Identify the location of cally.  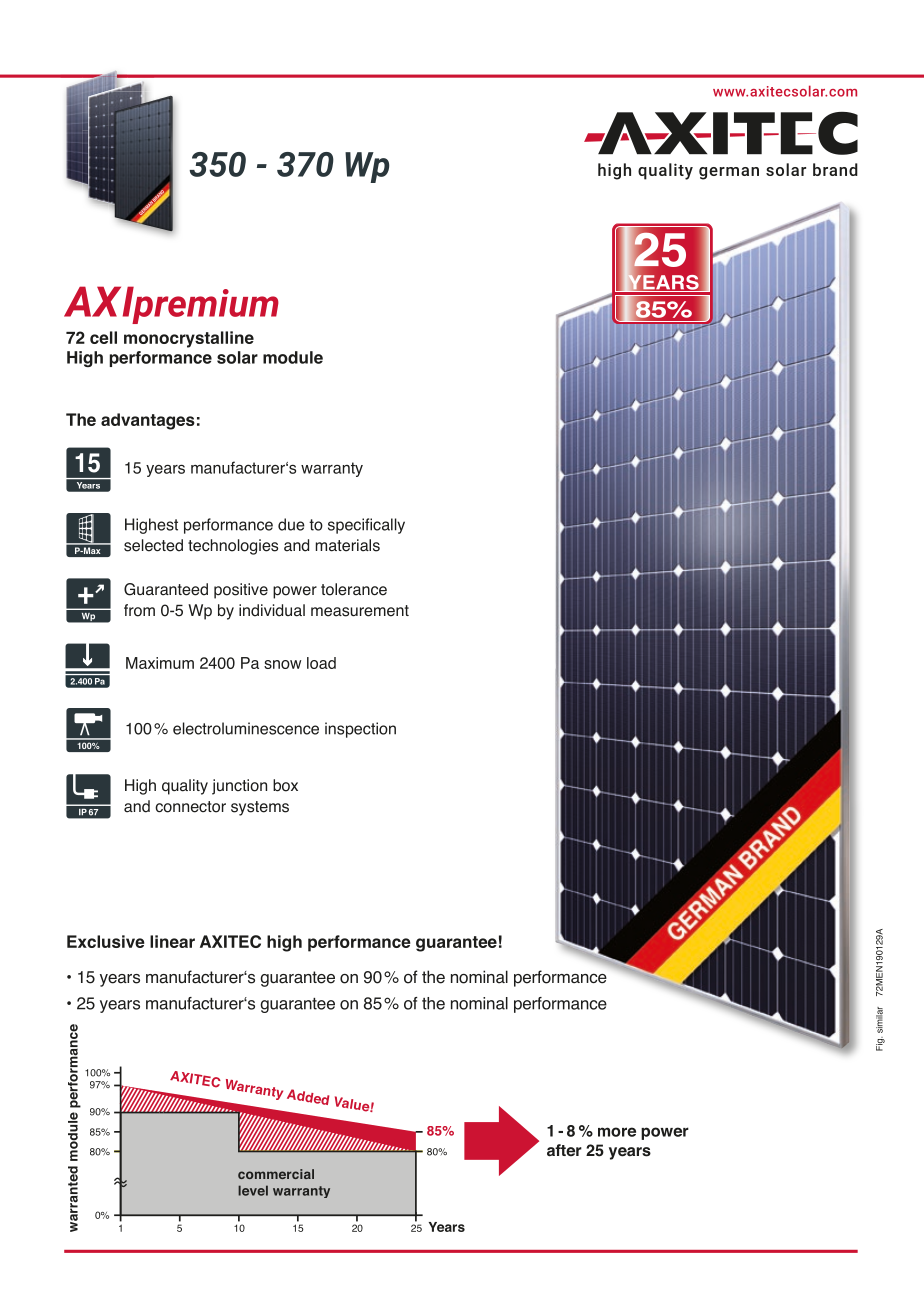
(389, 526).
